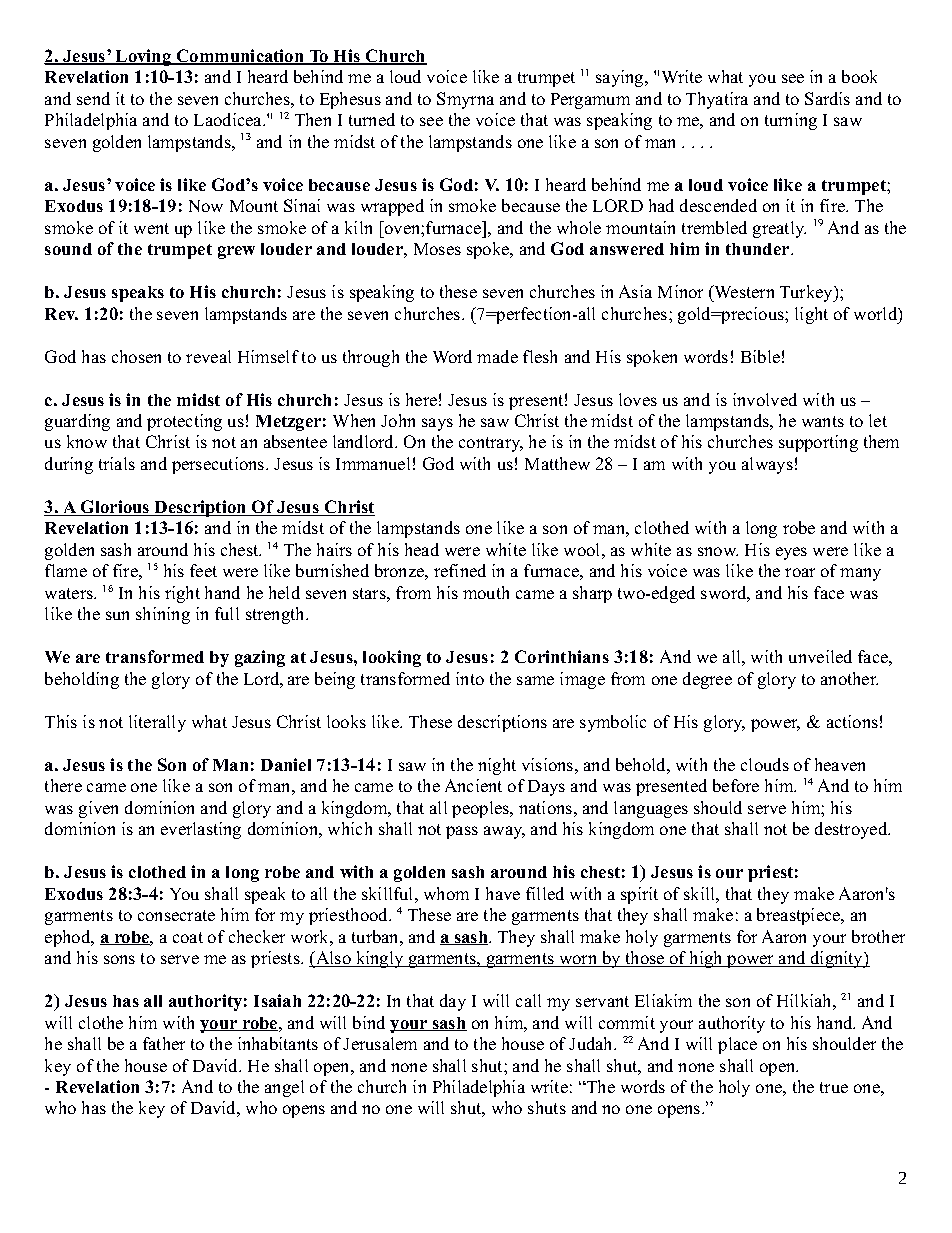 This screenshot has height=1233, width=952. What do you see at coordinates (164, 1043) in the screenshot?
I see `father` at bounding box center [164, 1043].
